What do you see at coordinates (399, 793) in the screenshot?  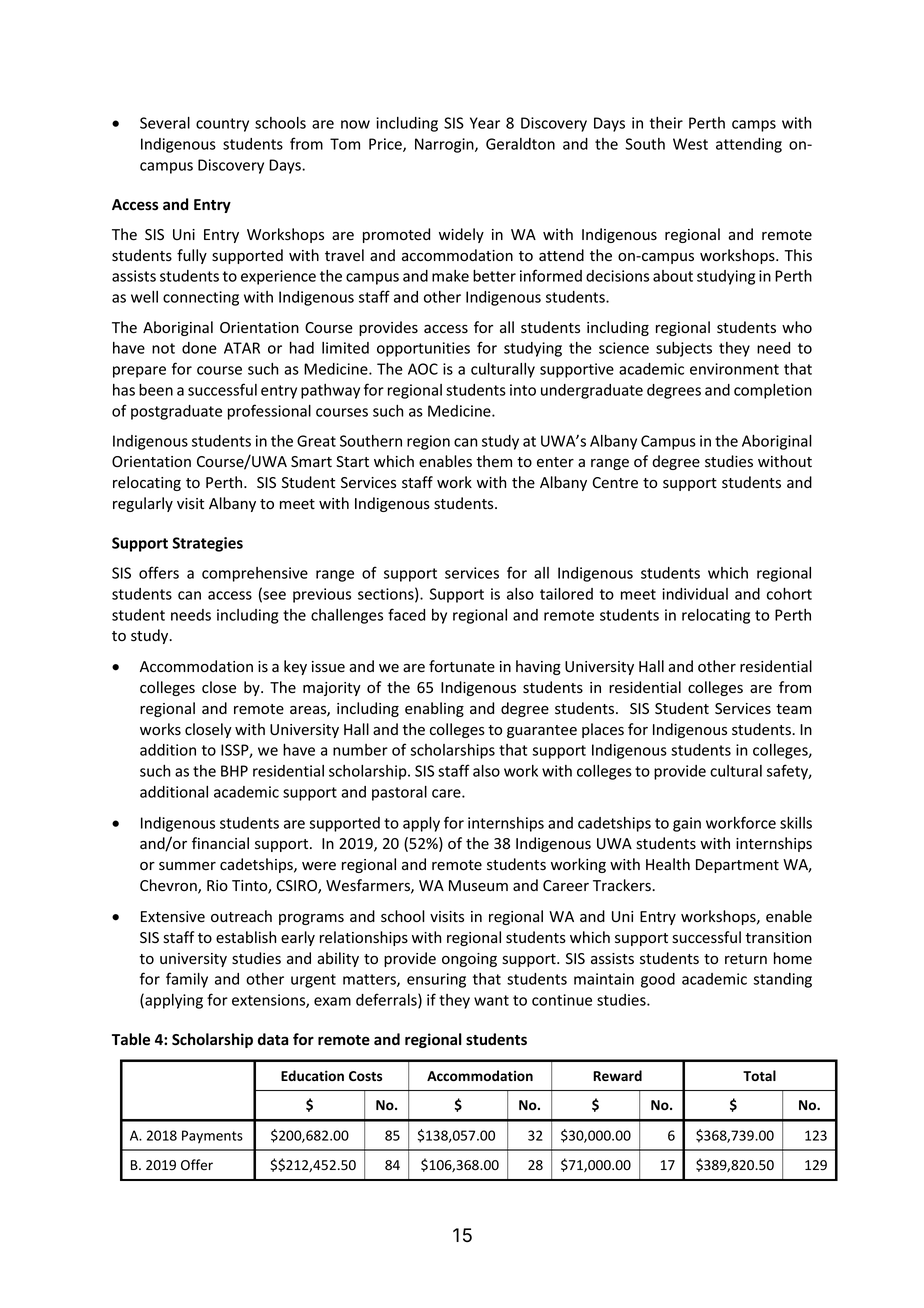 I see `pastoral` at bounding box center [399, 793].
